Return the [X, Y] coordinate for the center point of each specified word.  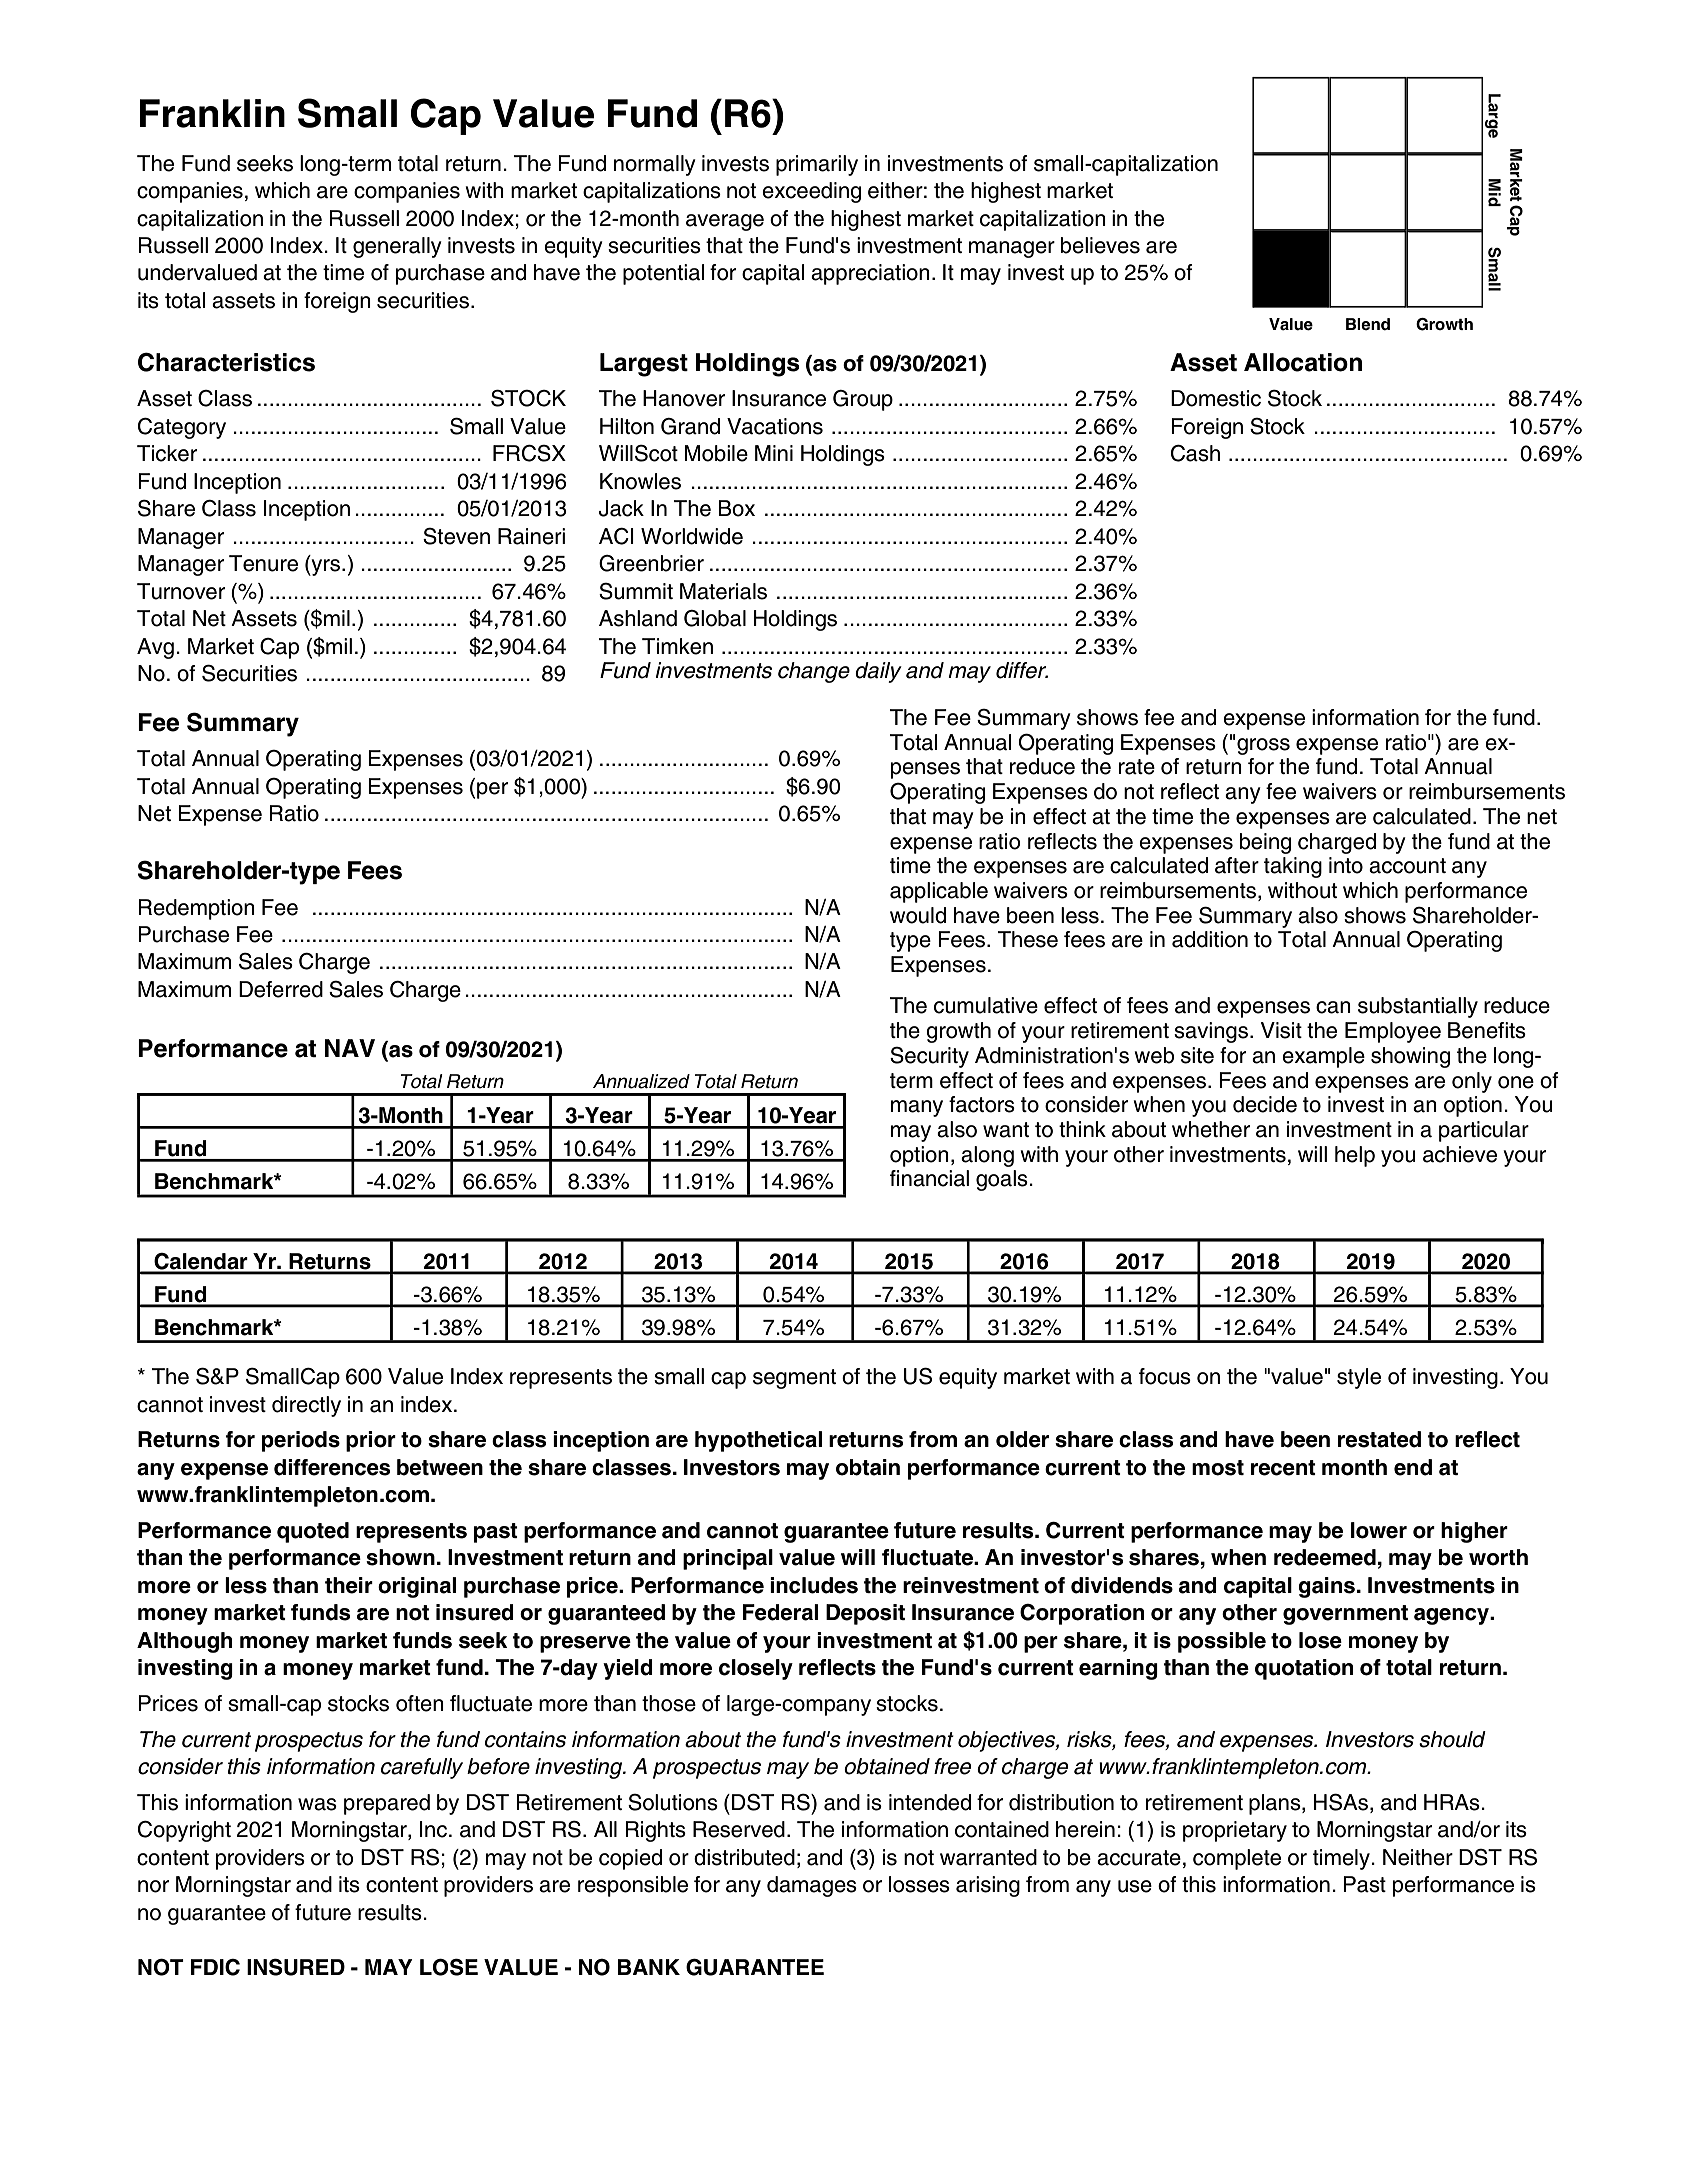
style [1359, 1378]
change [814, 672]
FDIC [215, 1967]
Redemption [197, 909]
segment [794, 1379]
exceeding [811, 192]
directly [306, 1406]
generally [397, 247]
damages [812, 1886]
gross [1263, 746]
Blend [1368, 324]
